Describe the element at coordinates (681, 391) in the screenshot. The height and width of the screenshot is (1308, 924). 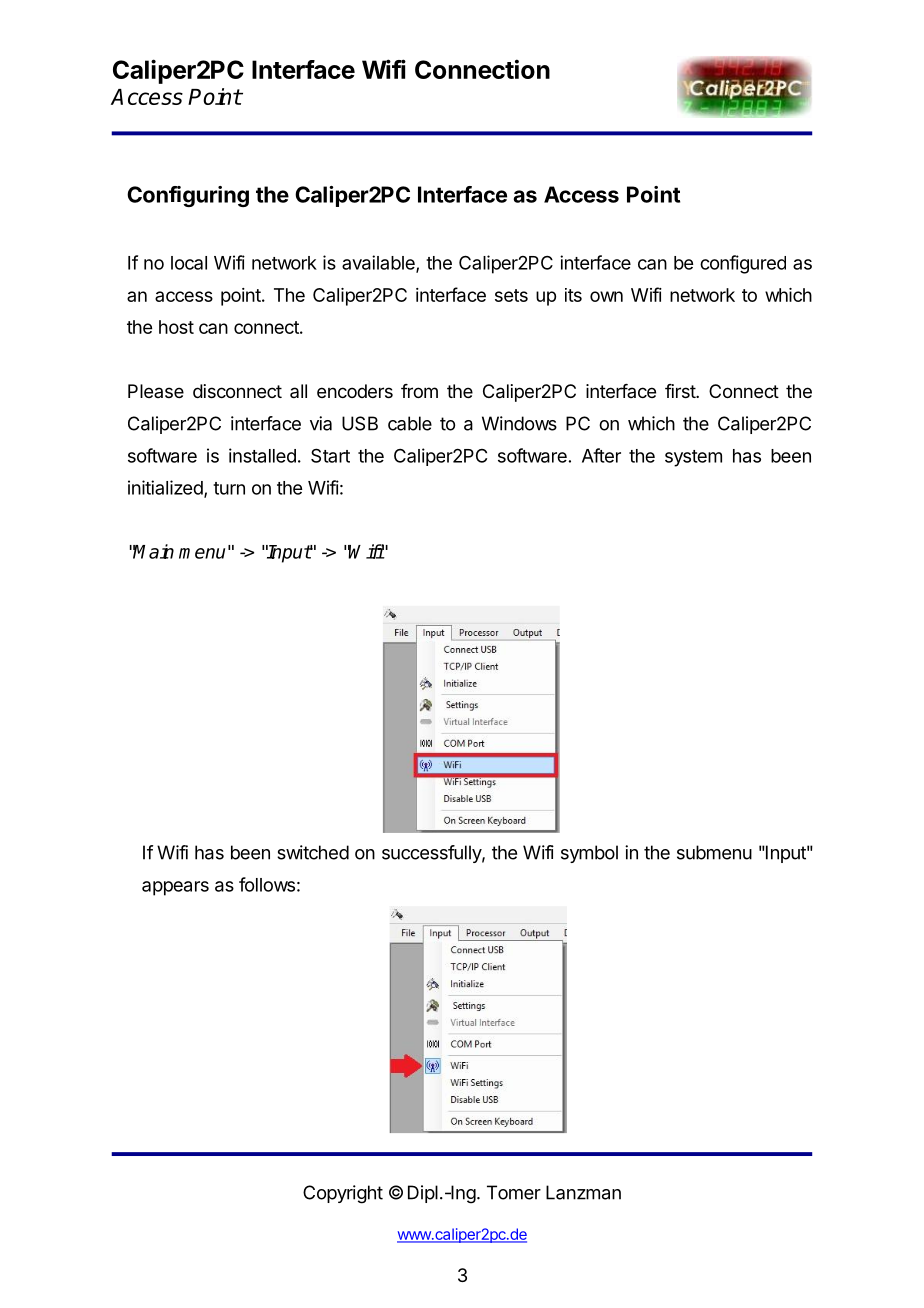
I see `first` at that location.
